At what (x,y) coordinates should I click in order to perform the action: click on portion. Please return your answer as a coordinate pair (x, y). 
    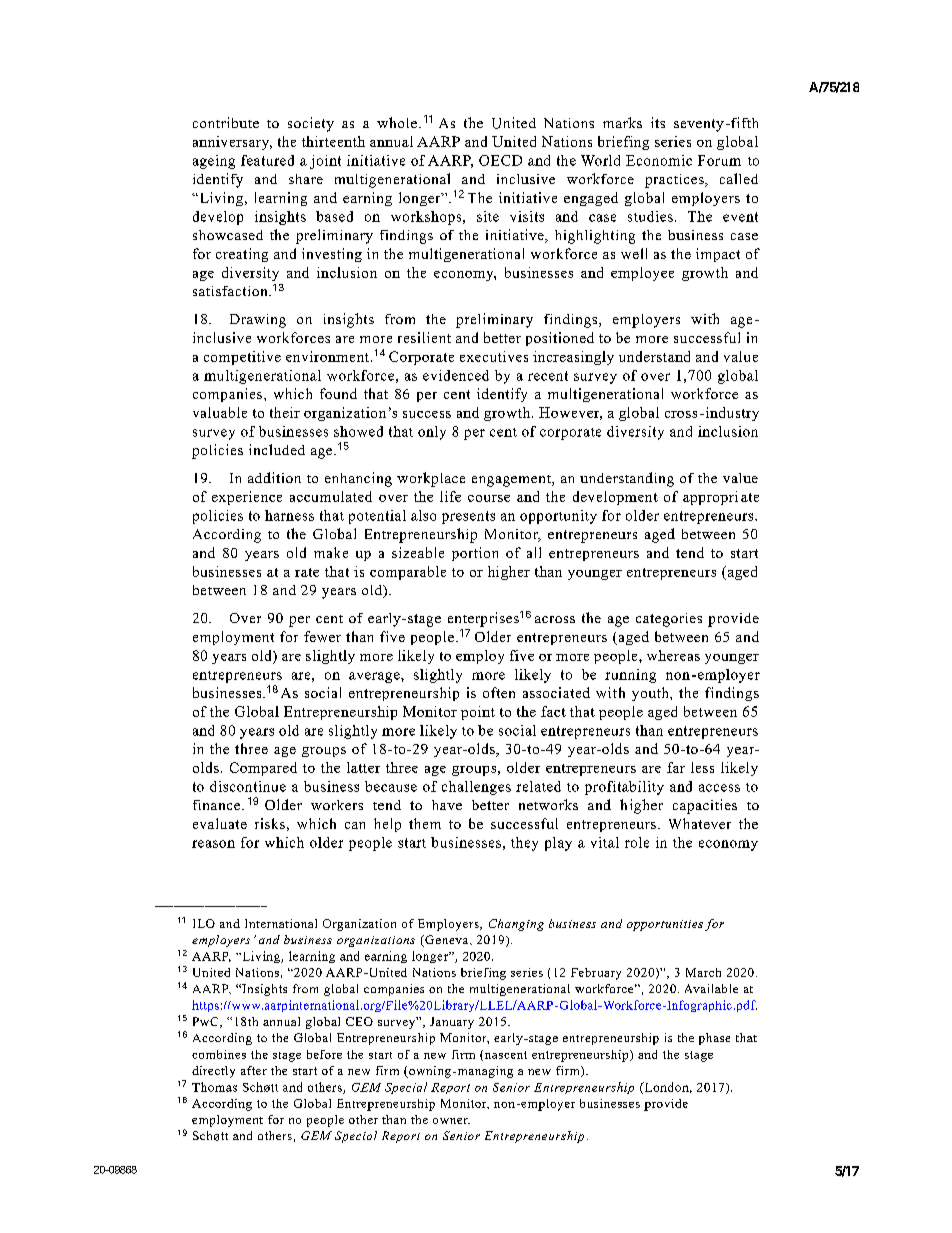
    Looking at the image, I should click on (475, 554).
